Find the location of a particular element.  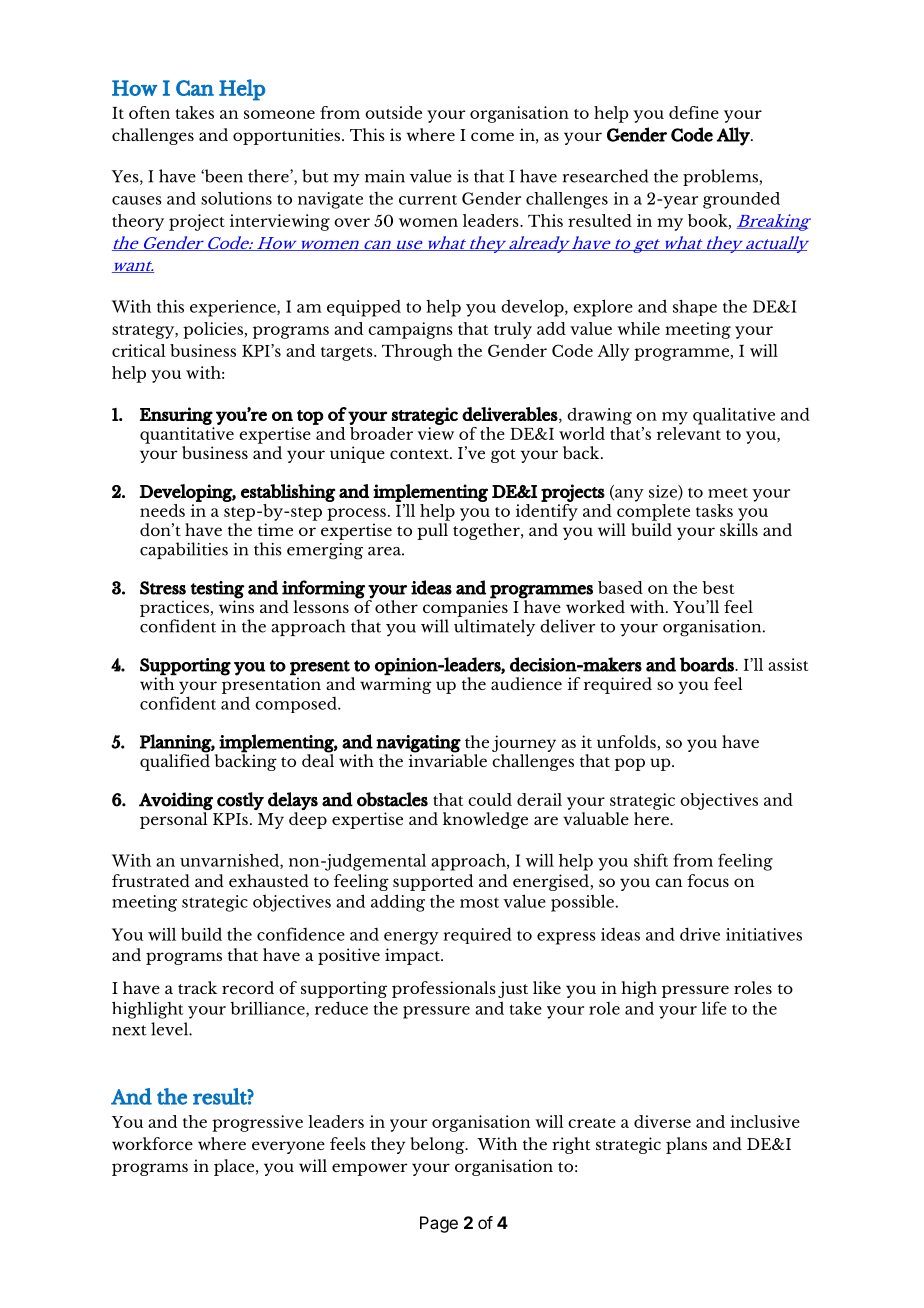

Ensuring is located at coordinates (176, 416).
